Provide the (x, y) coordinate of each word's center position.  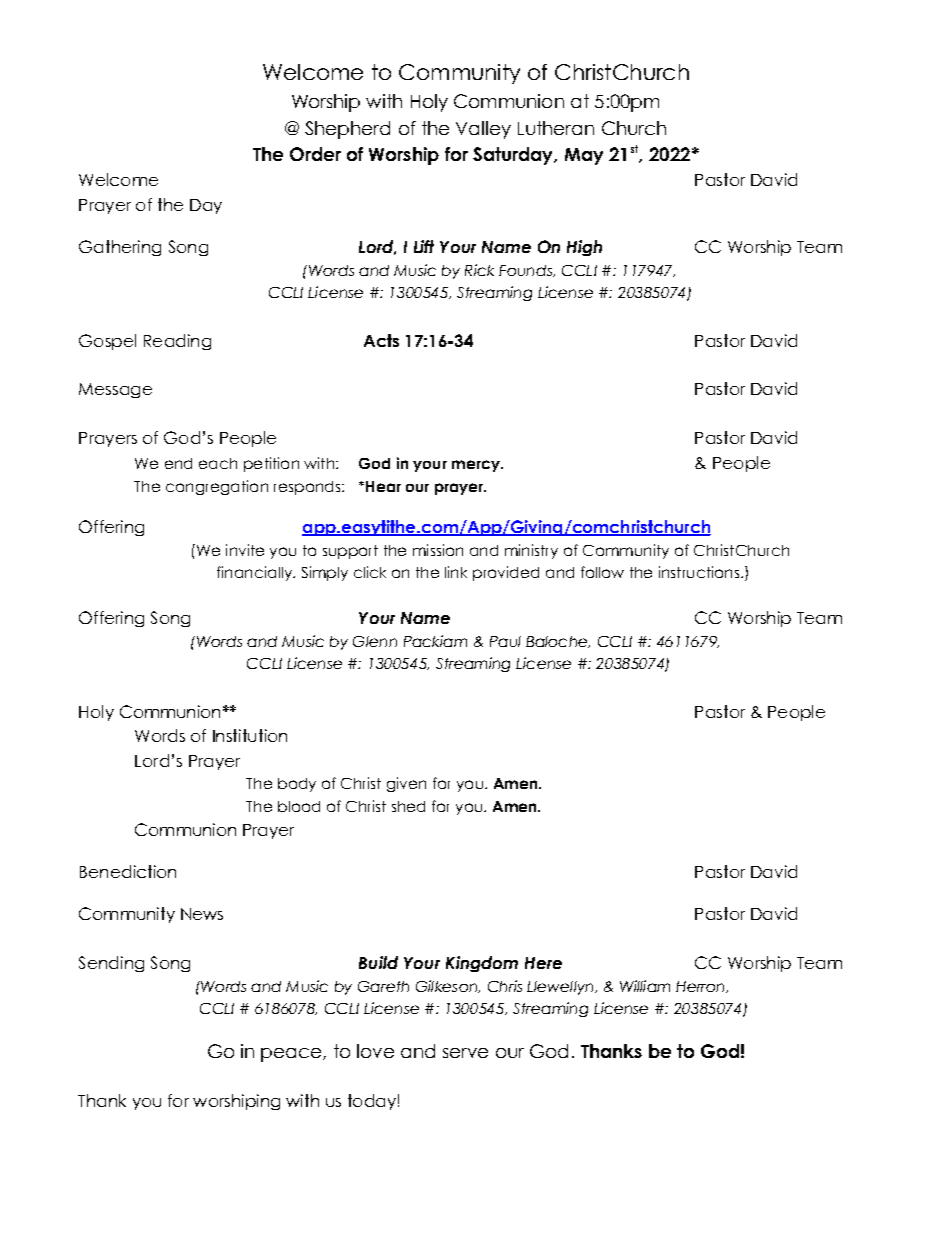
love (375, 1051)
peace (292, 1055)
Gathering (120, 248)
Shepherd (347, 130)
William (645, 986)
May (584, 156)
